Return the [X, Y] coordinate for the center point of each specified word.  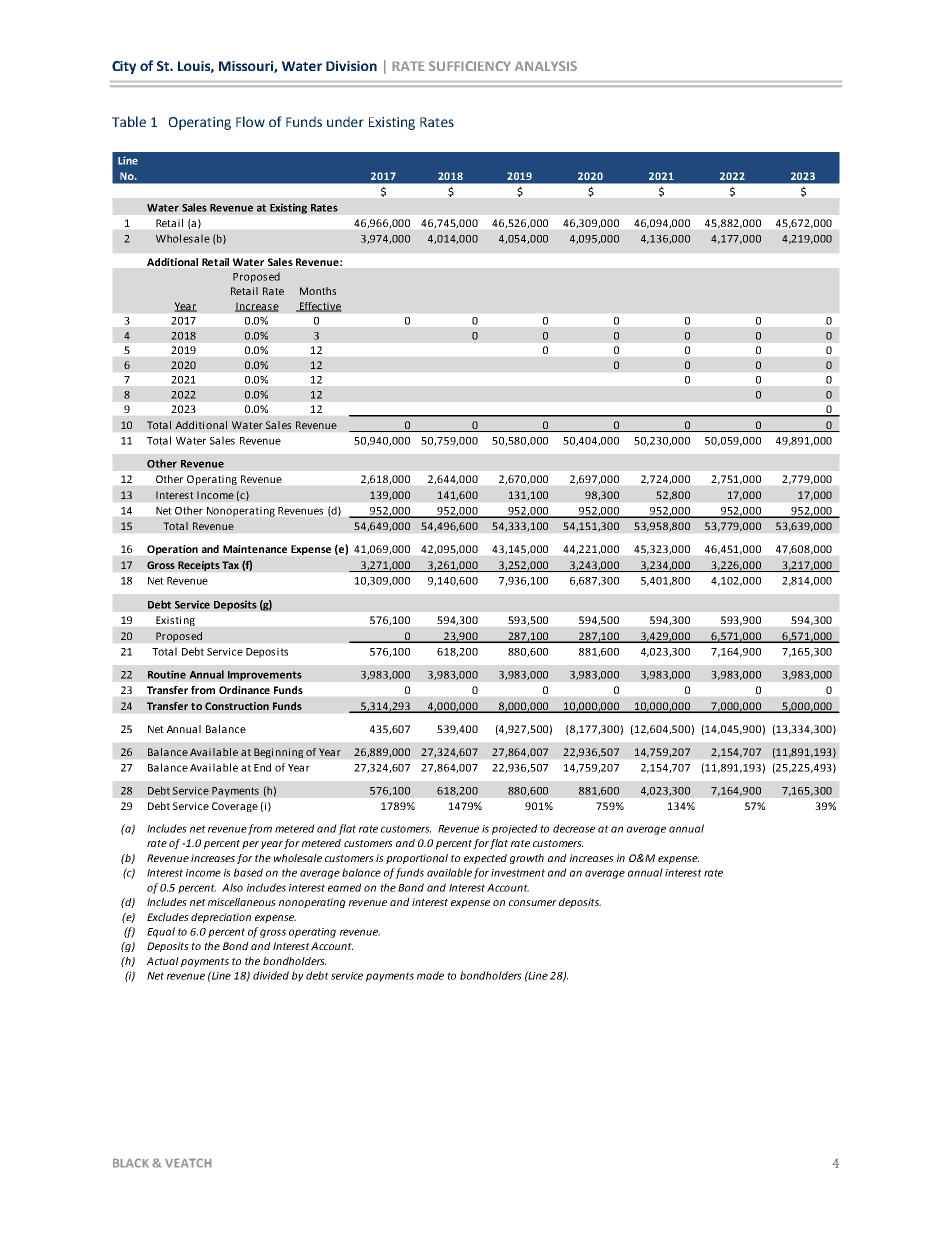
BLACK [131, 1163]
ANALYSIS [546, 66]
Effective [319, 307]
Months [318, 291]
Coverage [235, 807]
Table [129, 121]
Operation [172, 550]
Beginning [279, 753]
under [345, 121]
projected [515, 829]
